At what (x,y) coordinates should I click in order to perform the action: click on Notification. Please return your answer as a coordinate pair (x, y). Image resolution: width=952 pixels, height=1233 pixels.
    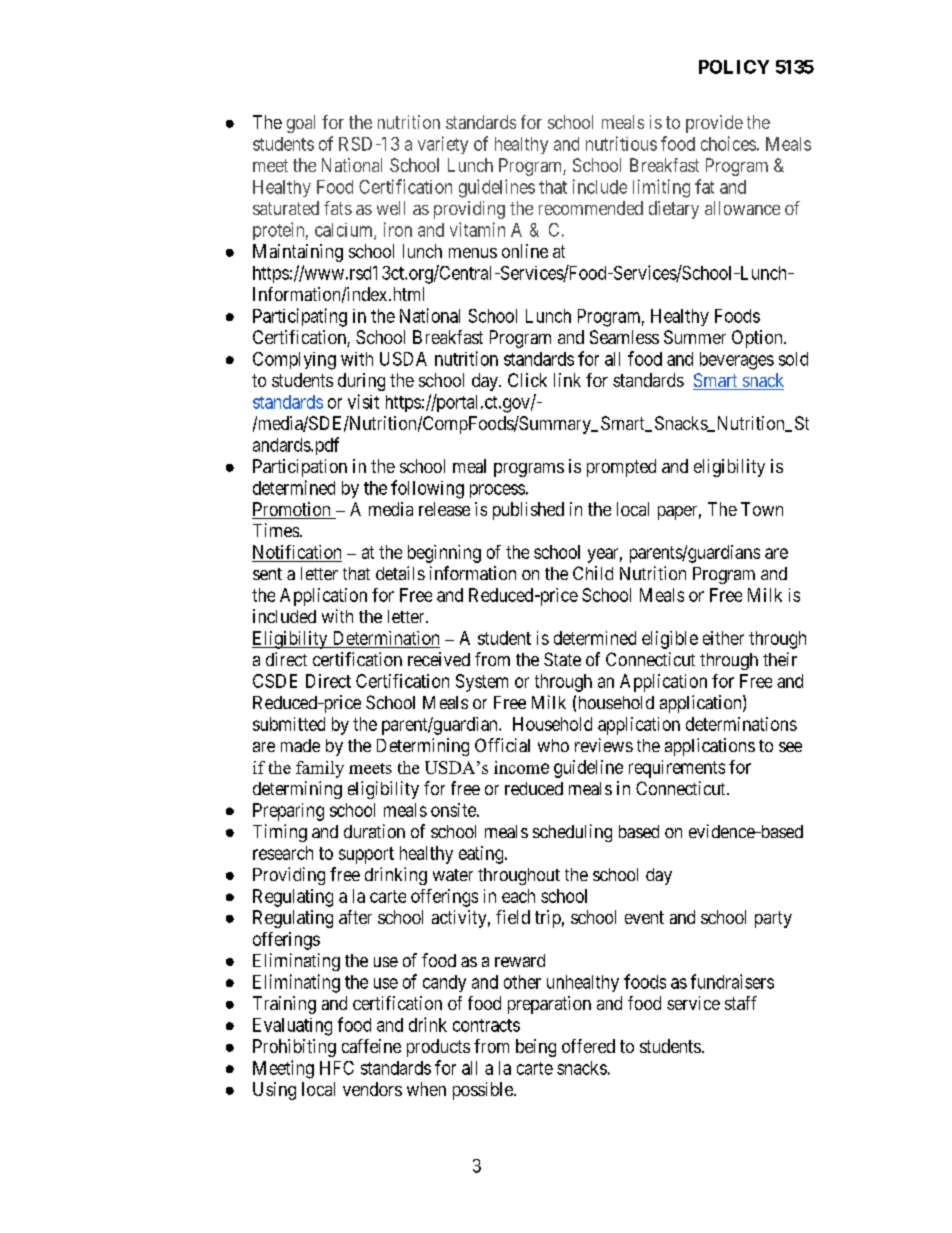
    Looking at the image, I should click on (297, 553).
